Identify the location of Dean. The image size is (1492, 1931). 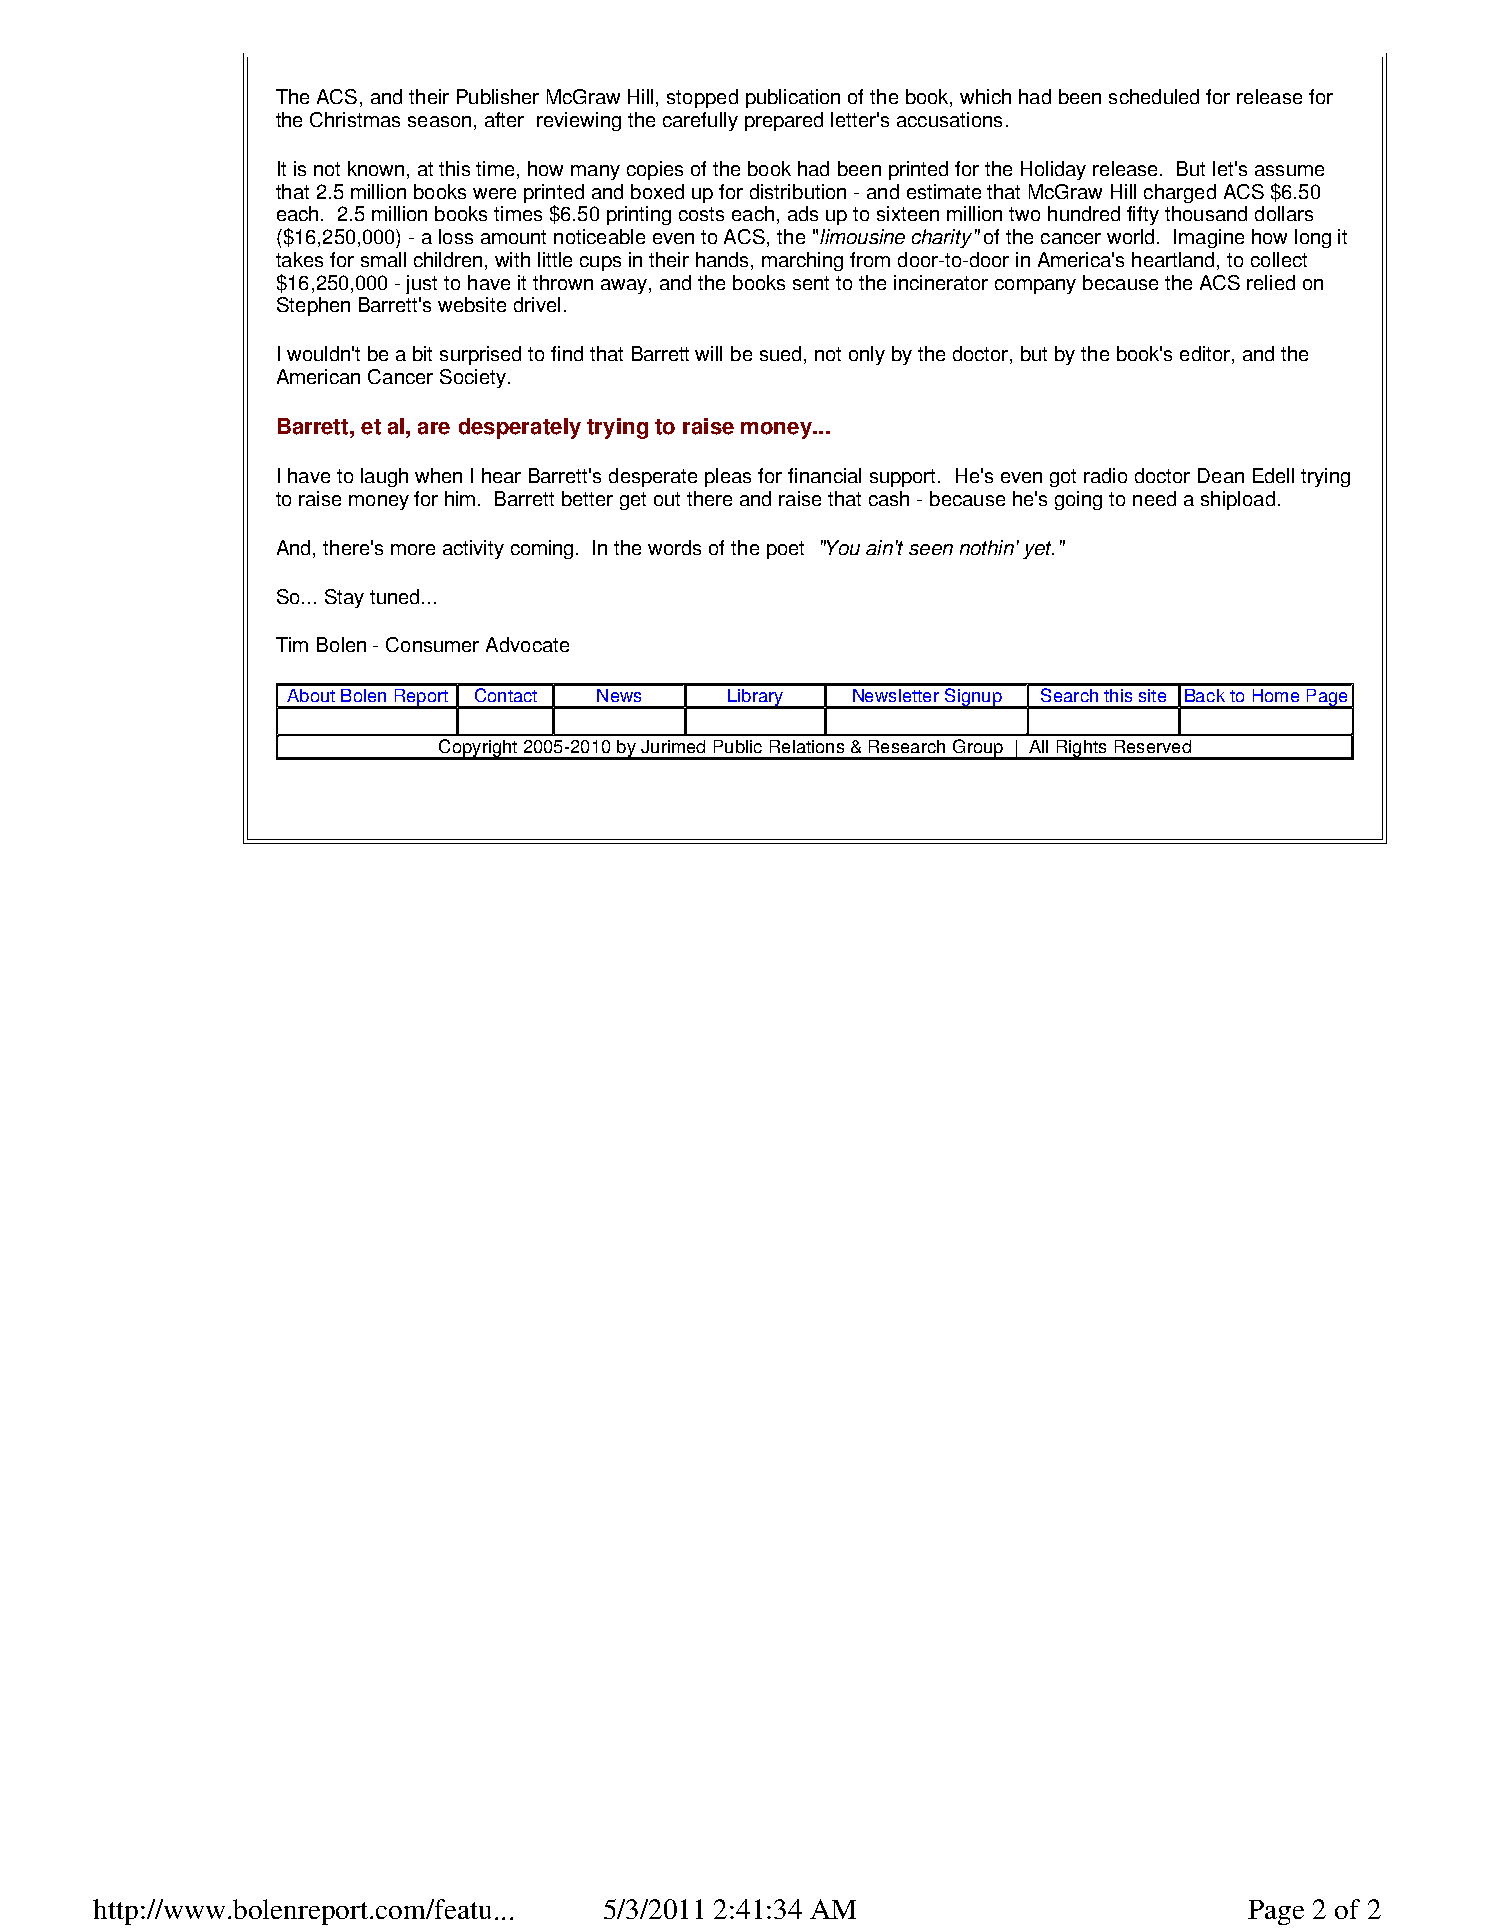
(1221, 475).
